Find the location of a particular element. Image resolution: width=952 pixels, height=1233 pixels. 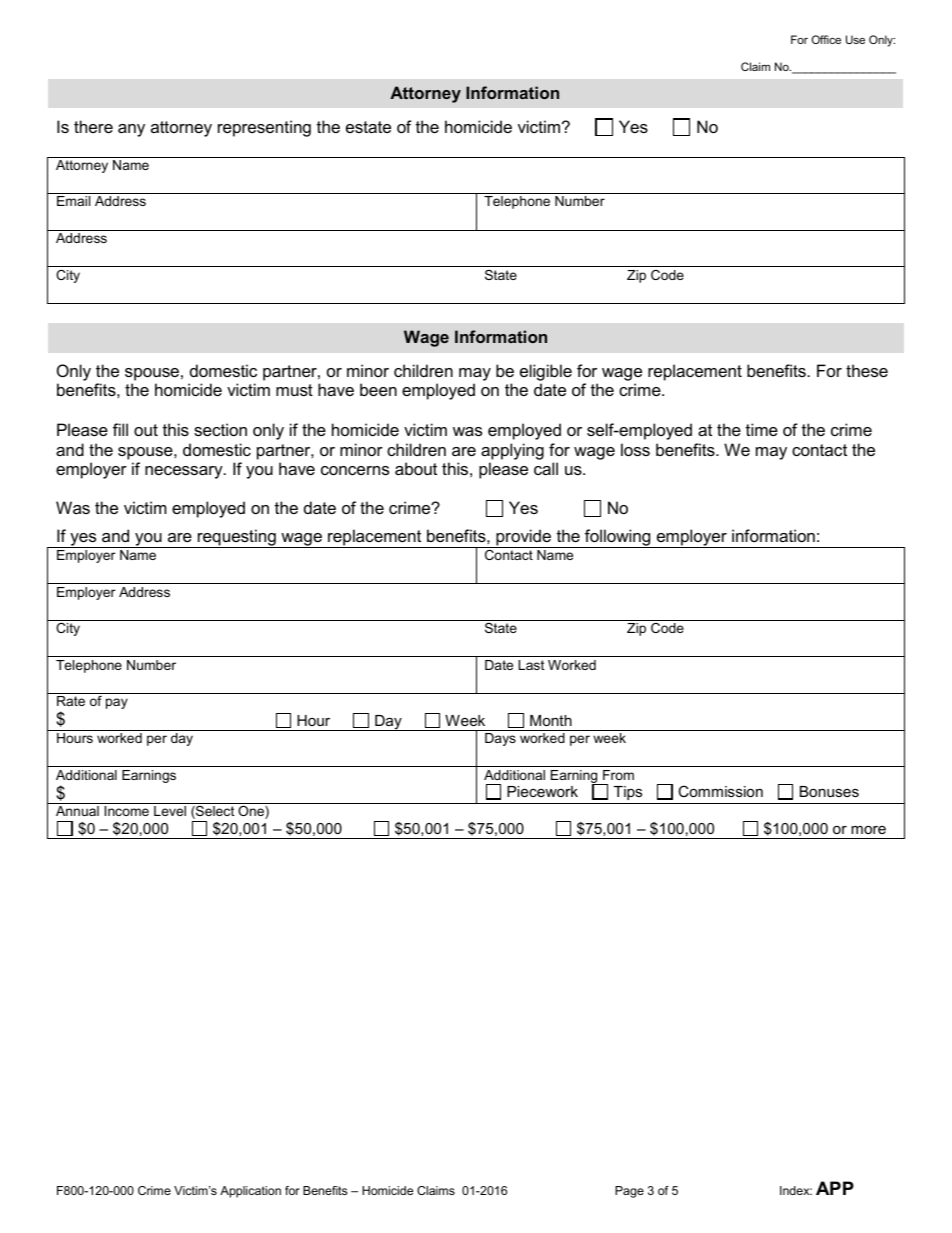

following is located at coordinates (618, 538).
